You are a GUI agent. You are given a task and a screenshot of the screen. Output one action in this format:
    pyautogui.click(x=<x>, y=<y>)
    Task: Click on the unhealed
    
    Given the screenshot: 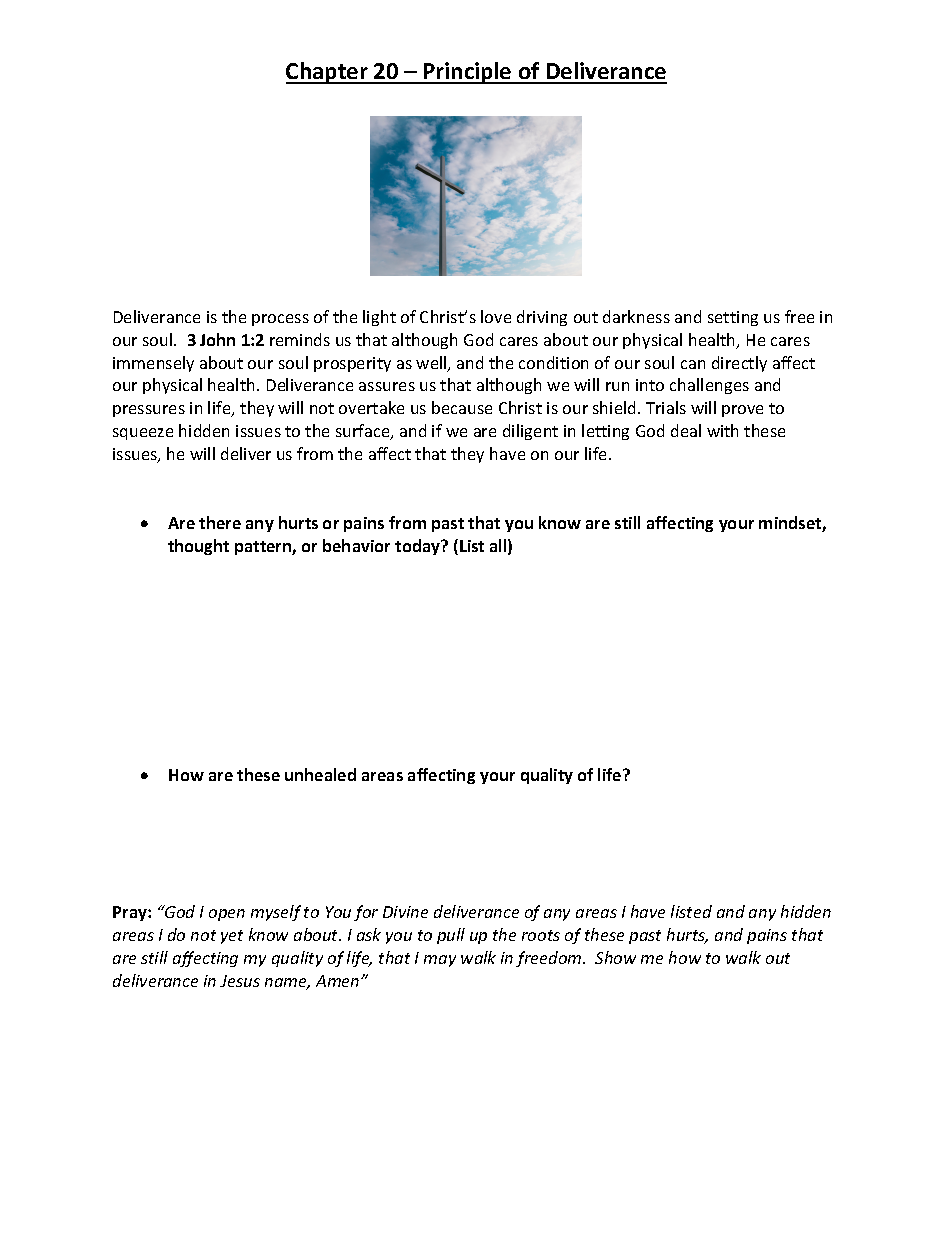 What is the action you would take?
    pyautogui.click(x=320, y=774)
